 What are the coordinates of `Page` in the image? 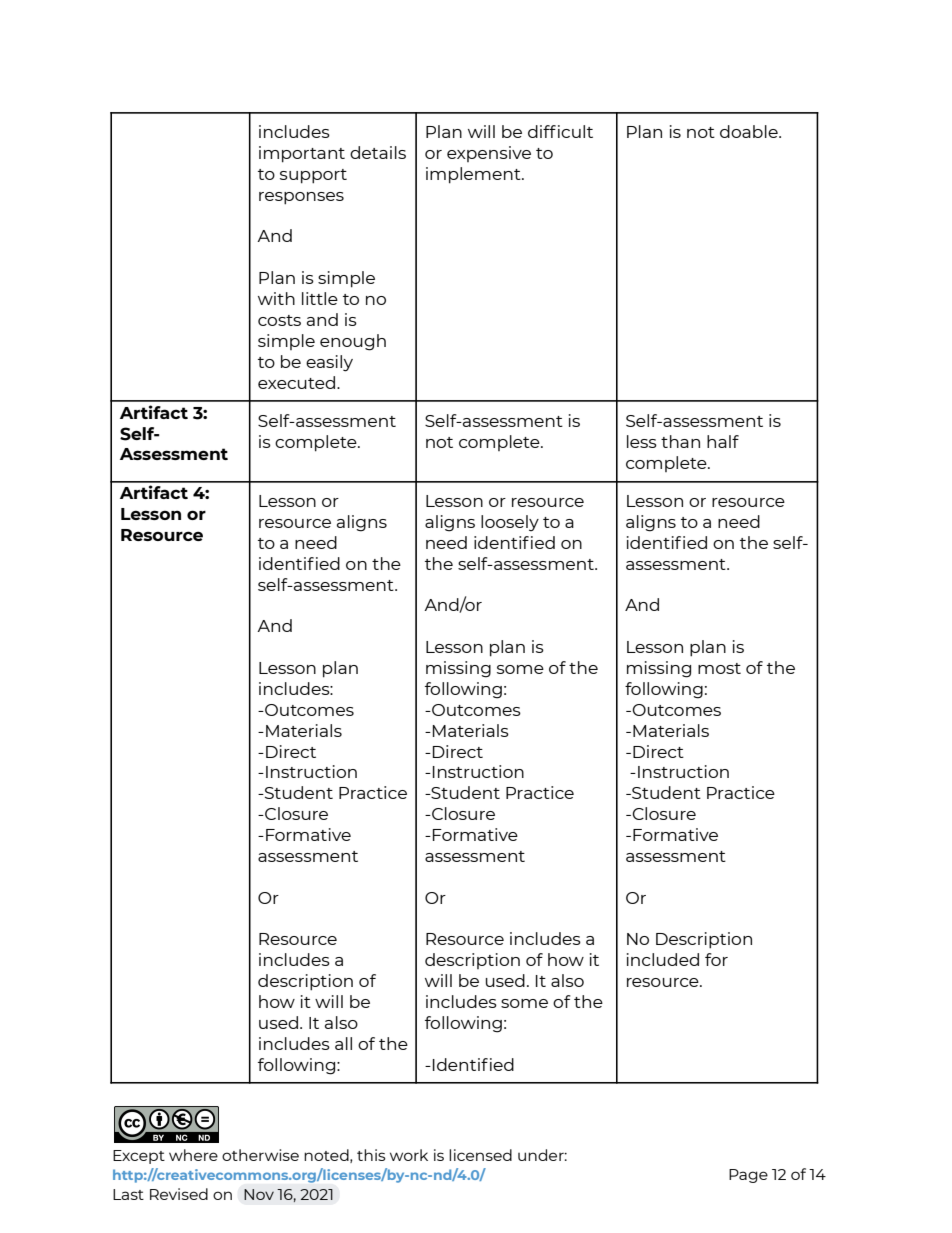 It's located at (748, 1176).
